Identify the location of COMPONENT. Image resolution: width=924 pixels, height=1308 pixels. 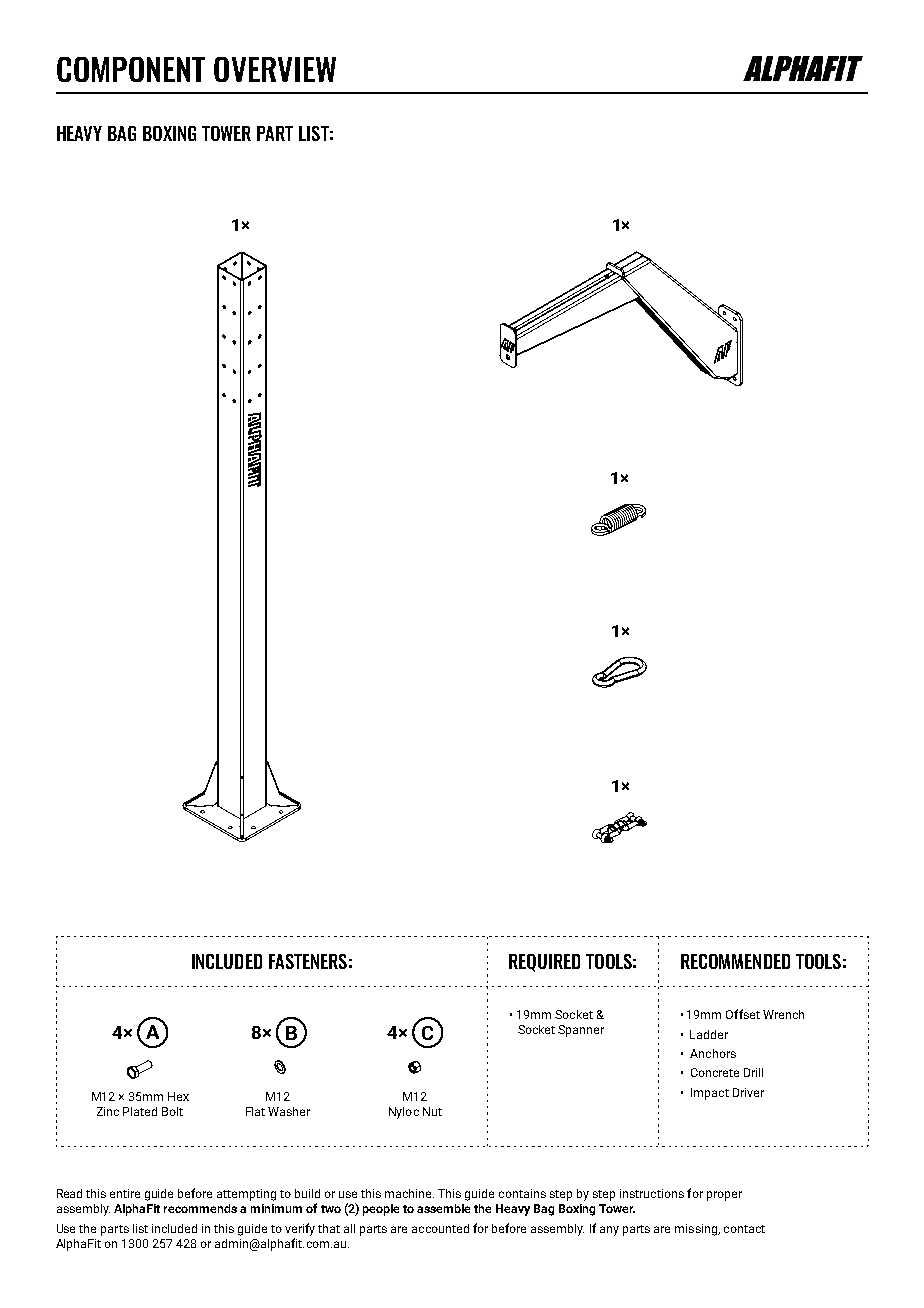
(131, 69).
